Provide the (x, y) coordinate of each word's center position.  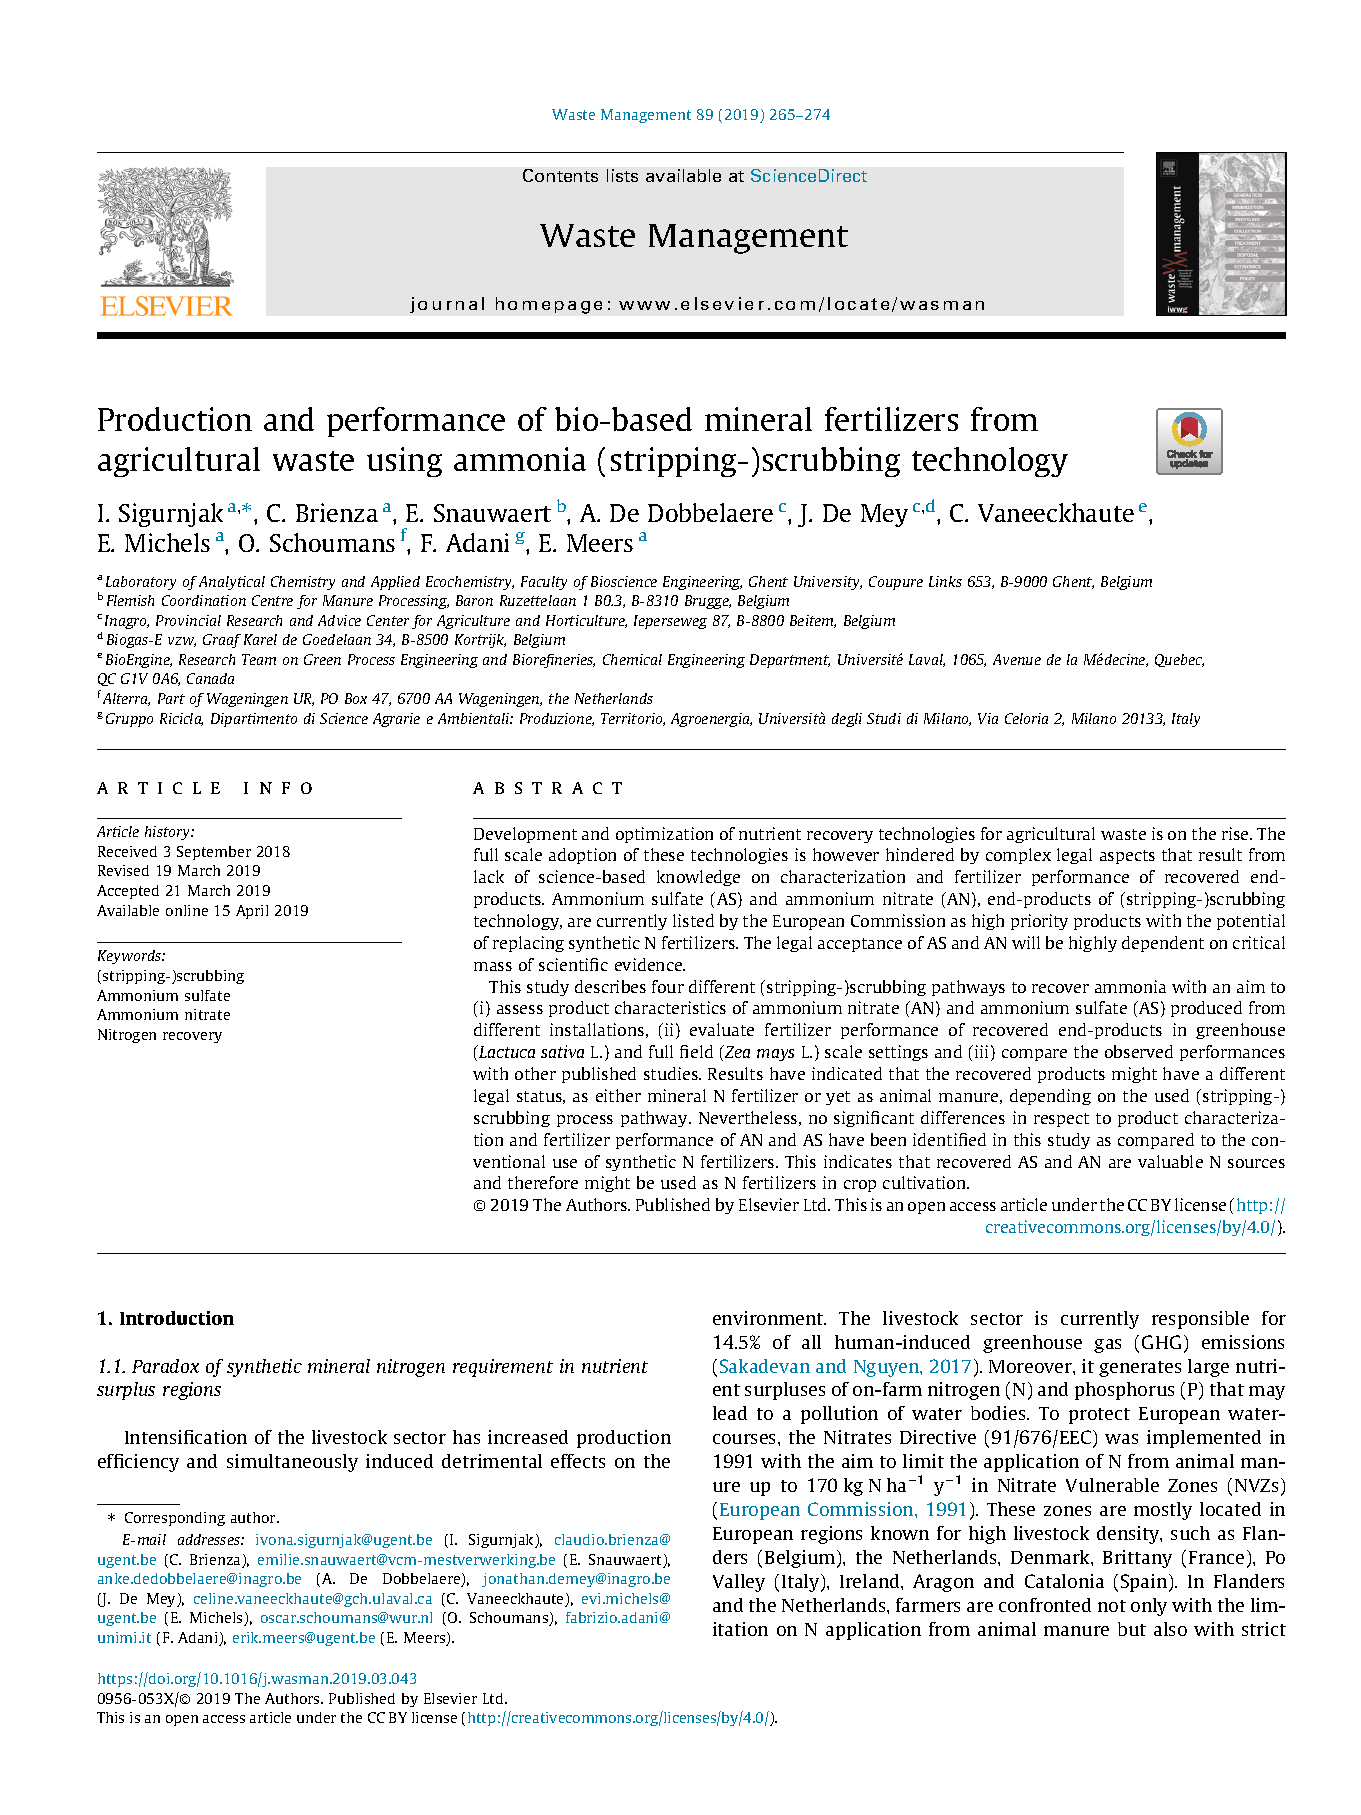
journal (447, 305)
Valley (739, 1583)
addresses (210, 1539)
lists (622, 175)
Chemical (632, 659)
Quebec (1179, 660)
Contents (560, 175)
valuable (1170, 1161)
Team (259, 659)
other (535, 1073)
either (618, 1095)
